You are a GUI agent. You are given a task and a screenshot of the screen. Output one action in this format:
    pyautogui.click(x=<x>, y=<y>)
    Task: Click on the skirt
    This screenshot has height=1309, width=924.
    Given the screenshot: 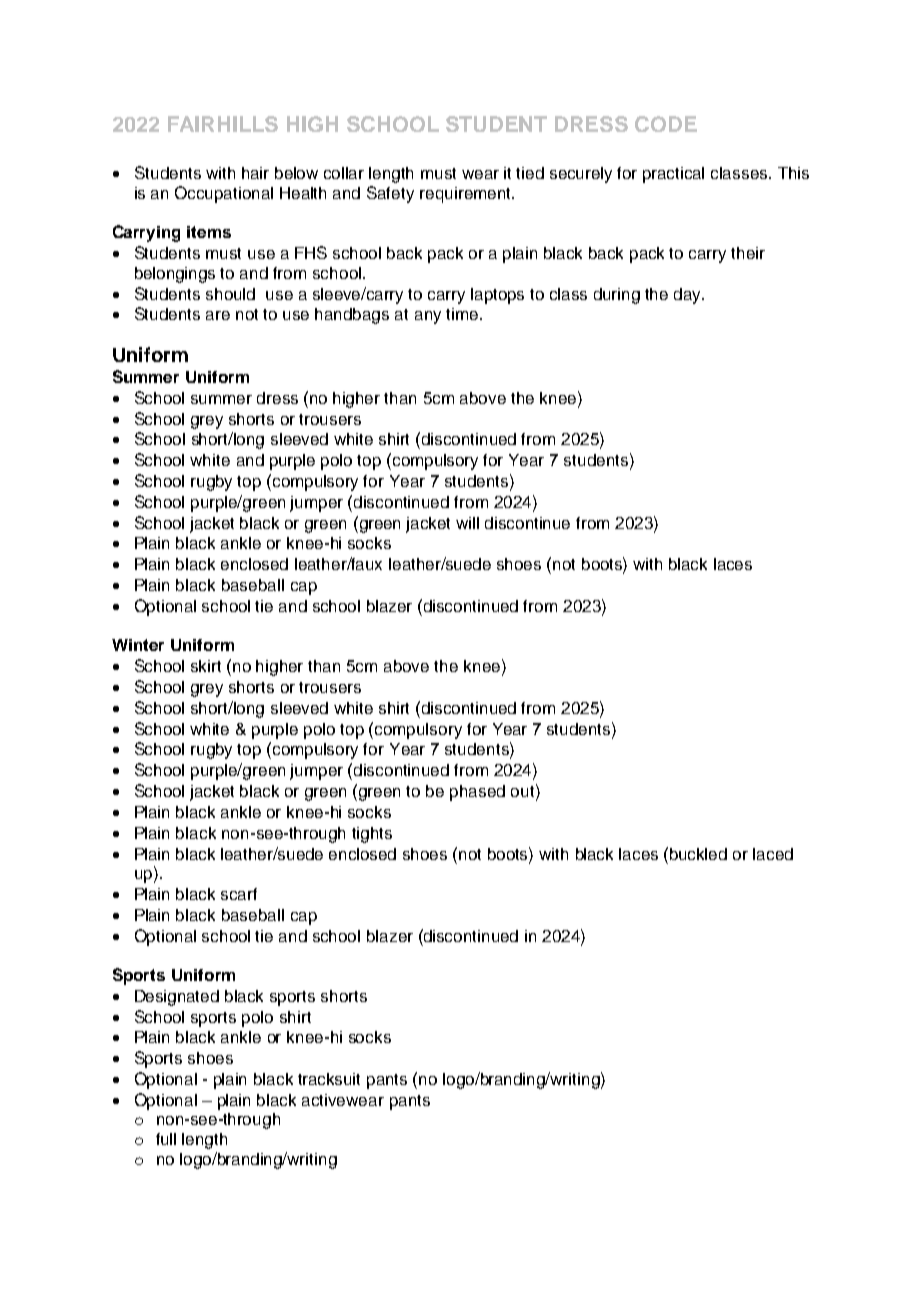 What is the action you would take?
    pyautogui.click(x=206, y=666)
